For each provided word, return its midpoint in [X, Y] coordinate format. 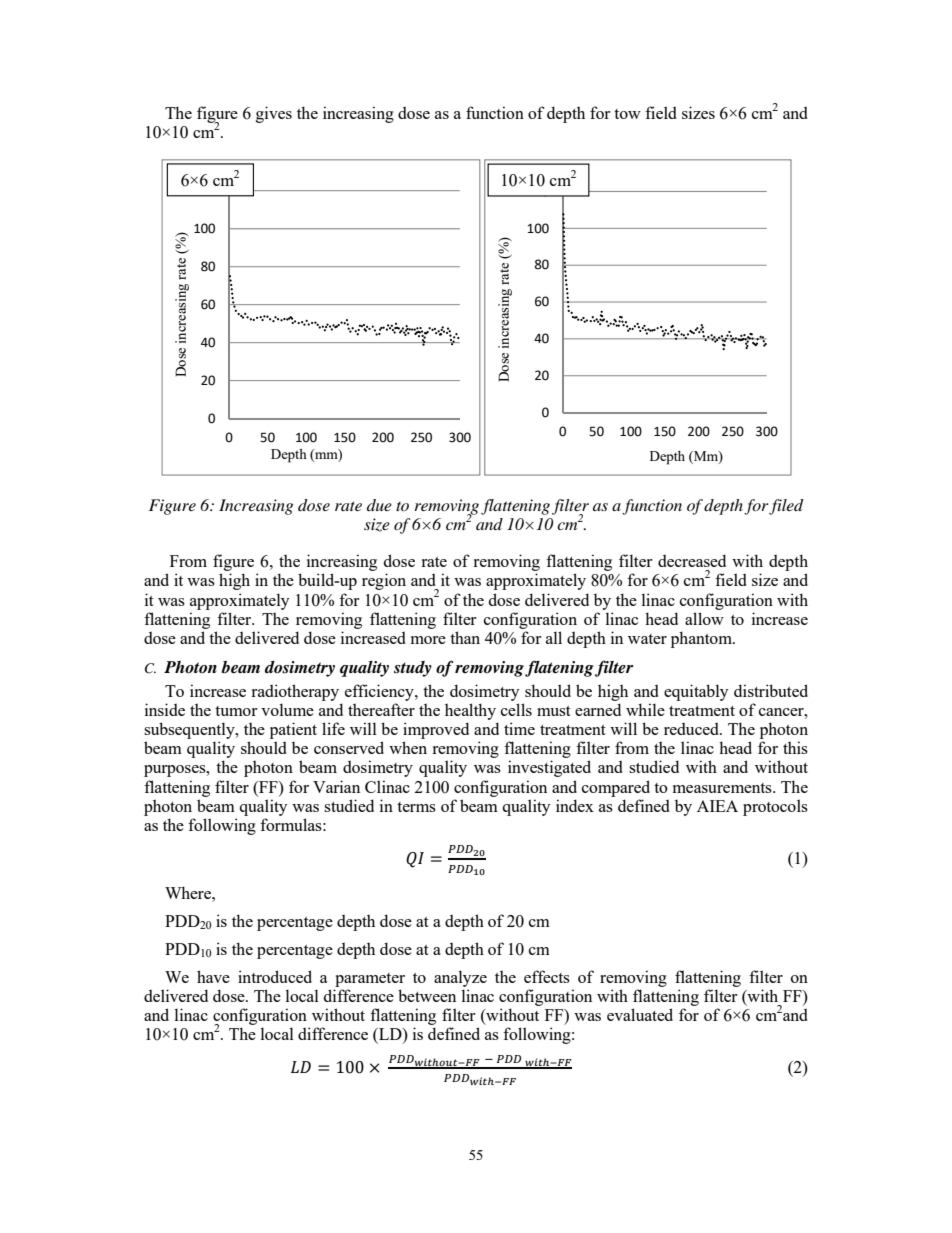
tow [627, 114]
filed [786, 507]
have [213, 976]
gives [274, 114]
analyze [460, 978]
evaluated [640, 1014]
